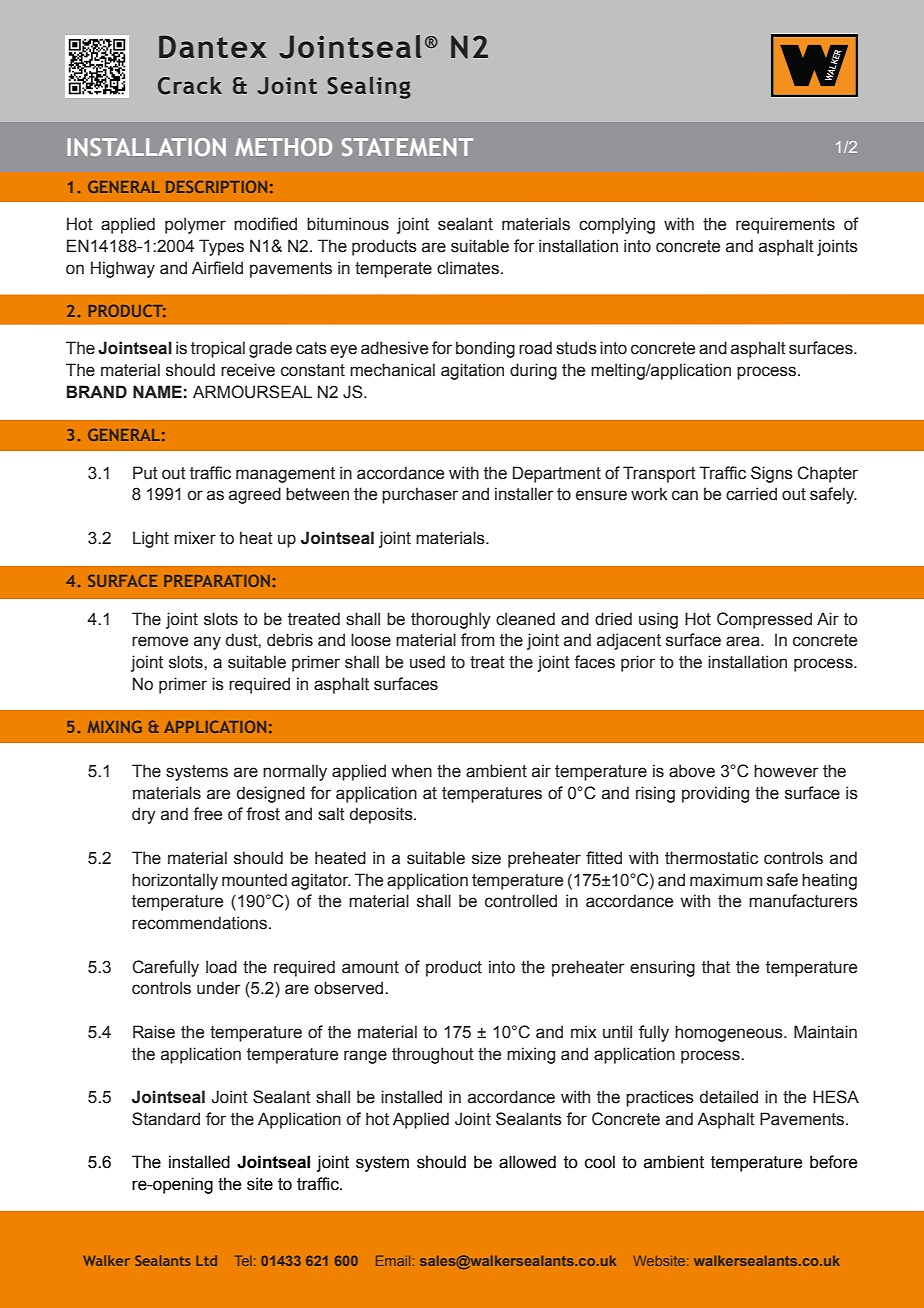 Image resolution: width=924 pixels, height=1308 pixels. I want to click on NAME, so click(157, 391).
